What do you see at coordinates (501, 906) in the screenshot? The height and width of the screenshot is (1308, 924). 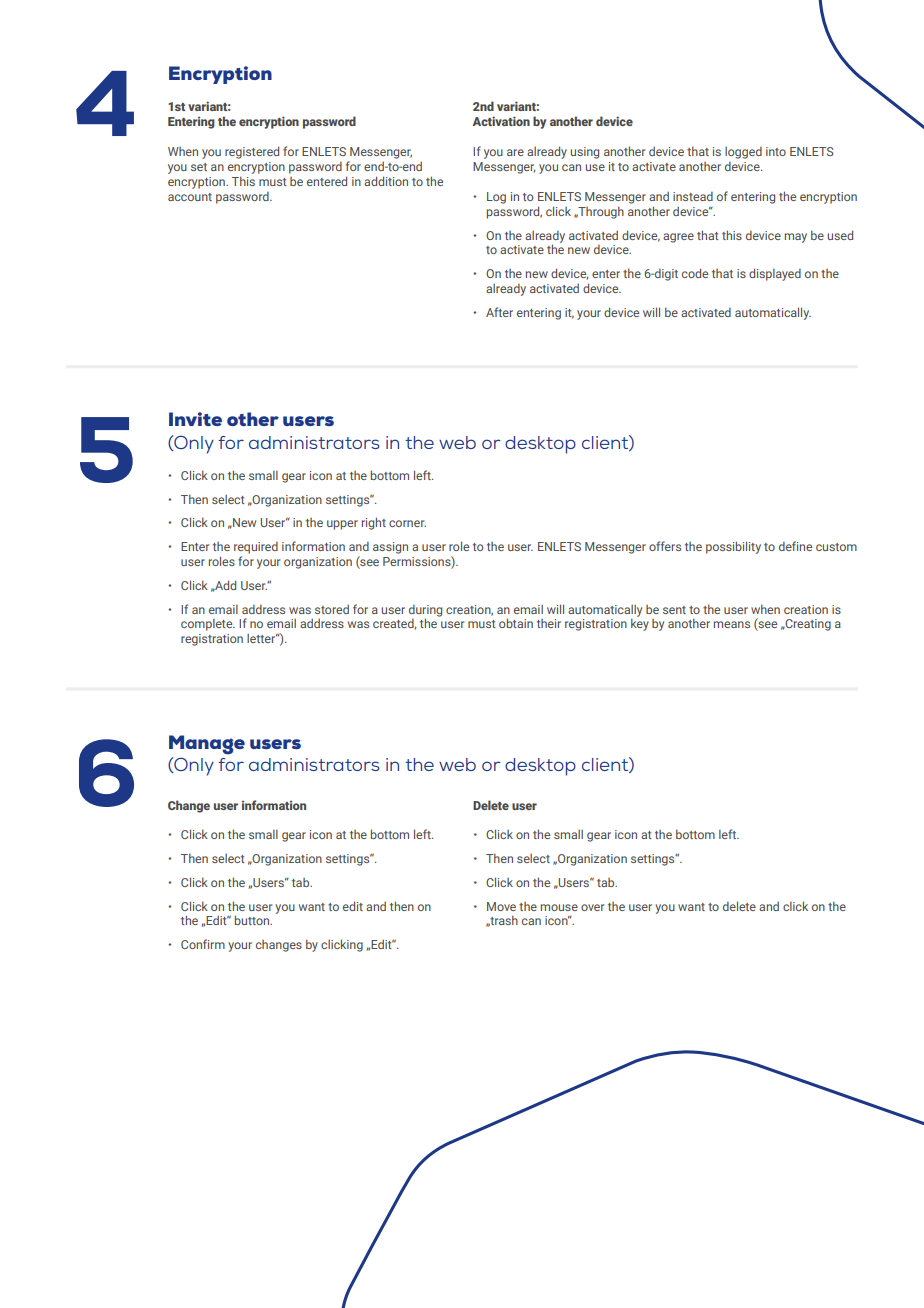 I see `Move` at bounding box center [501, 906].
